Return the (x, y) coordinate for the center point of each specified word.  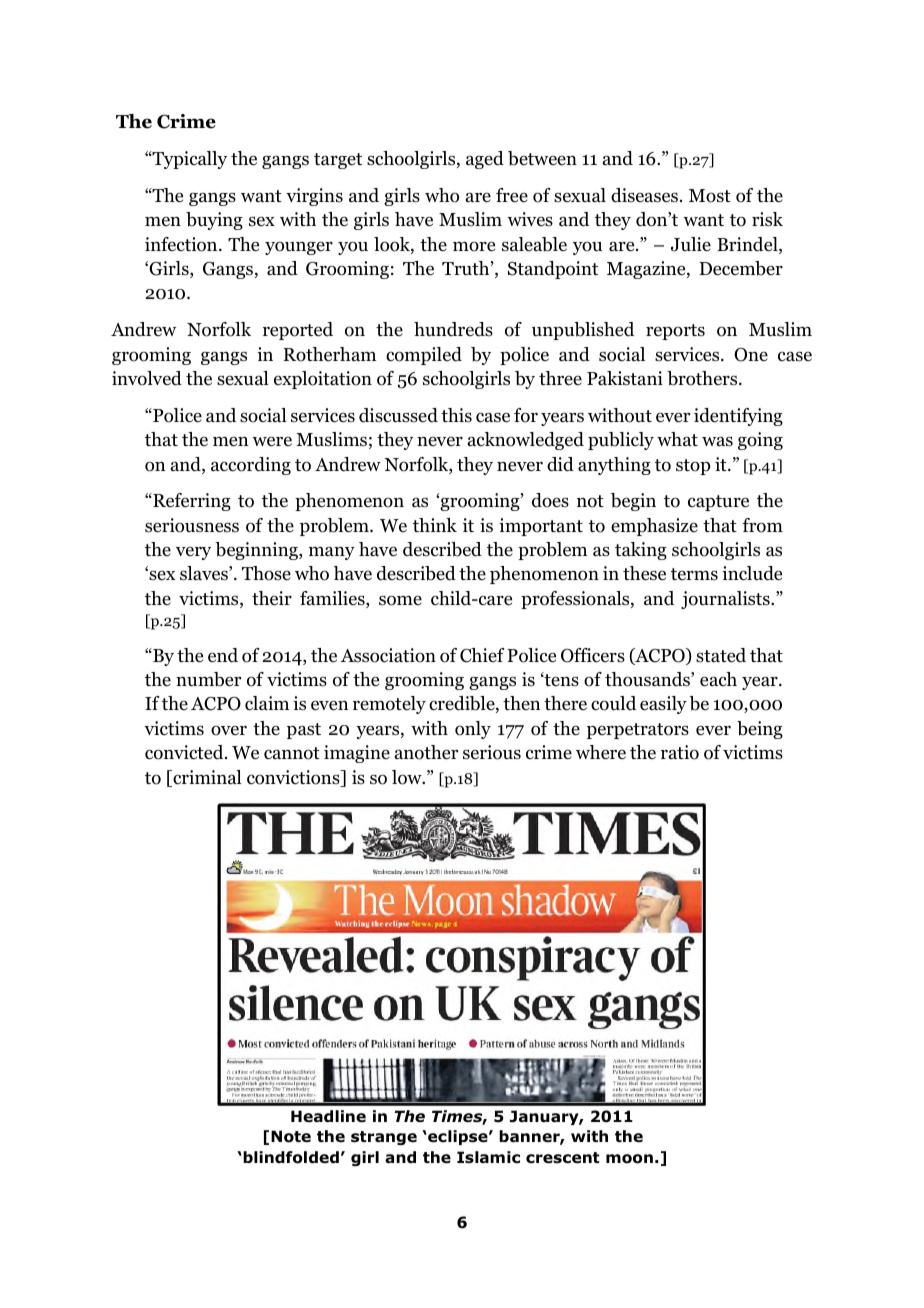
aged (485, 160)
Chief (482, 655)
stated (721, 655)
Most (710, 196)
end (223, 655)
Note (291, 1136)
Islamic (488, 1157)
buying (214, 221)
